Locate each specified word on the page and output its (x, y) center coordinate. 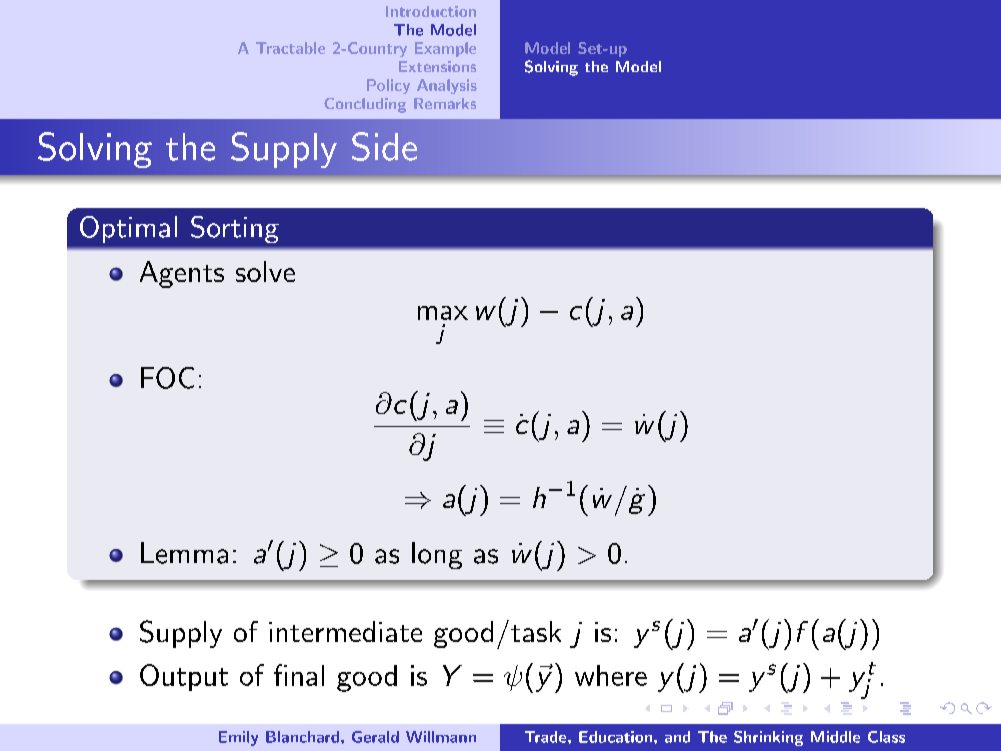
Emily (238, 738)
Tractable (290, 48)
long (437, 555)
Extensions (437, 66)
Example (445, 49)
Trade (547, 737)
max (443, 313)
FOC (167, 378)
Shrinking (768, 738)
